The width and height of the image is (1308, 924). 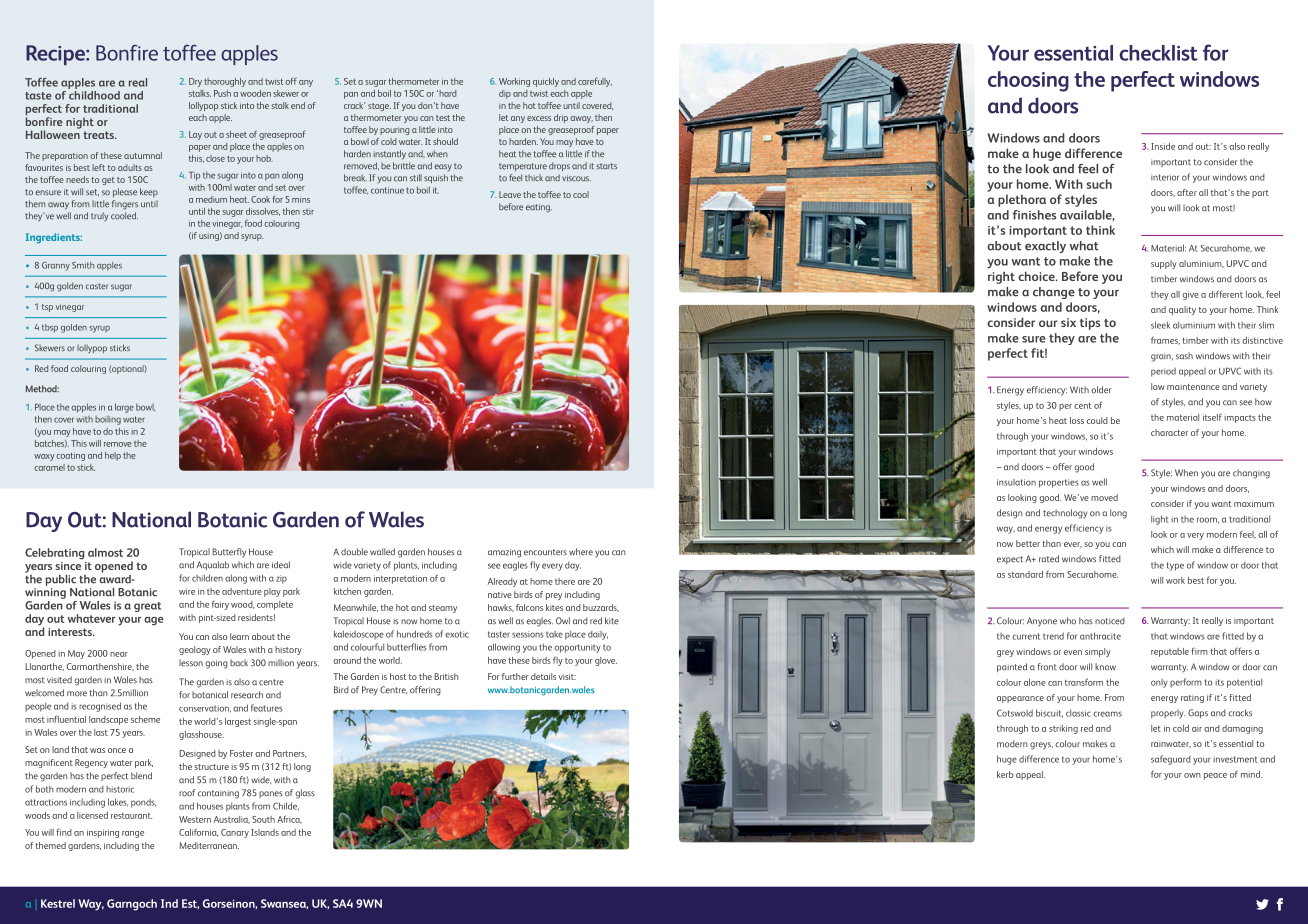 What do you see at coordinates (195, 82) in the image?
I see `Dry` at bounding box center [195, 82].
